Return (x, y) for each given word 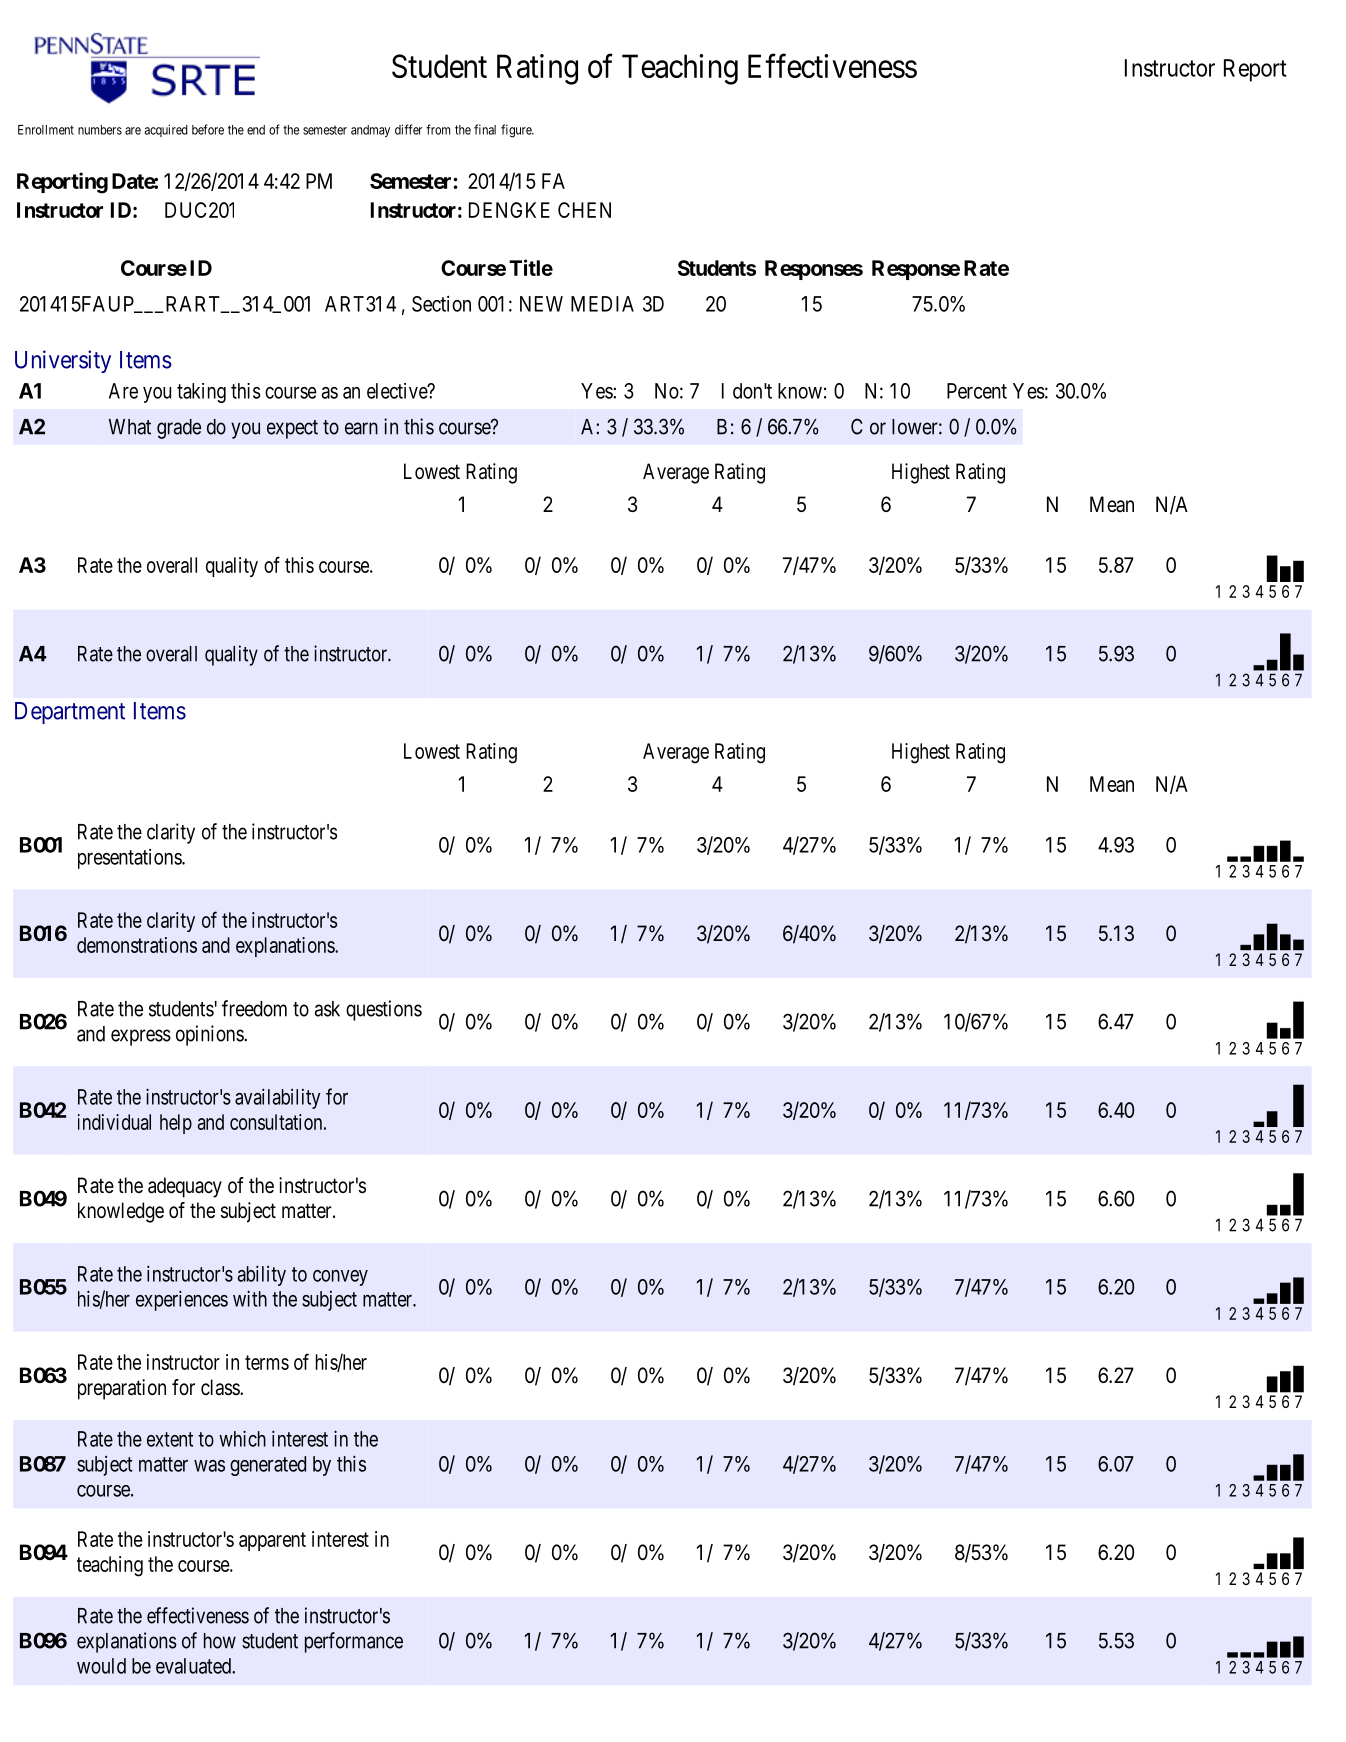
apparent (272, 1541)
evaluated (195, 1666)
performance (354, 1642)
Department (70, 713)
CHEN (584, 210)
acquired (166, 130)
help (176, 1124)
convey (340, 1278)
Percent (977, 391)
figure (517, 131)
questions (384, 1010)
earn (361, 428)
